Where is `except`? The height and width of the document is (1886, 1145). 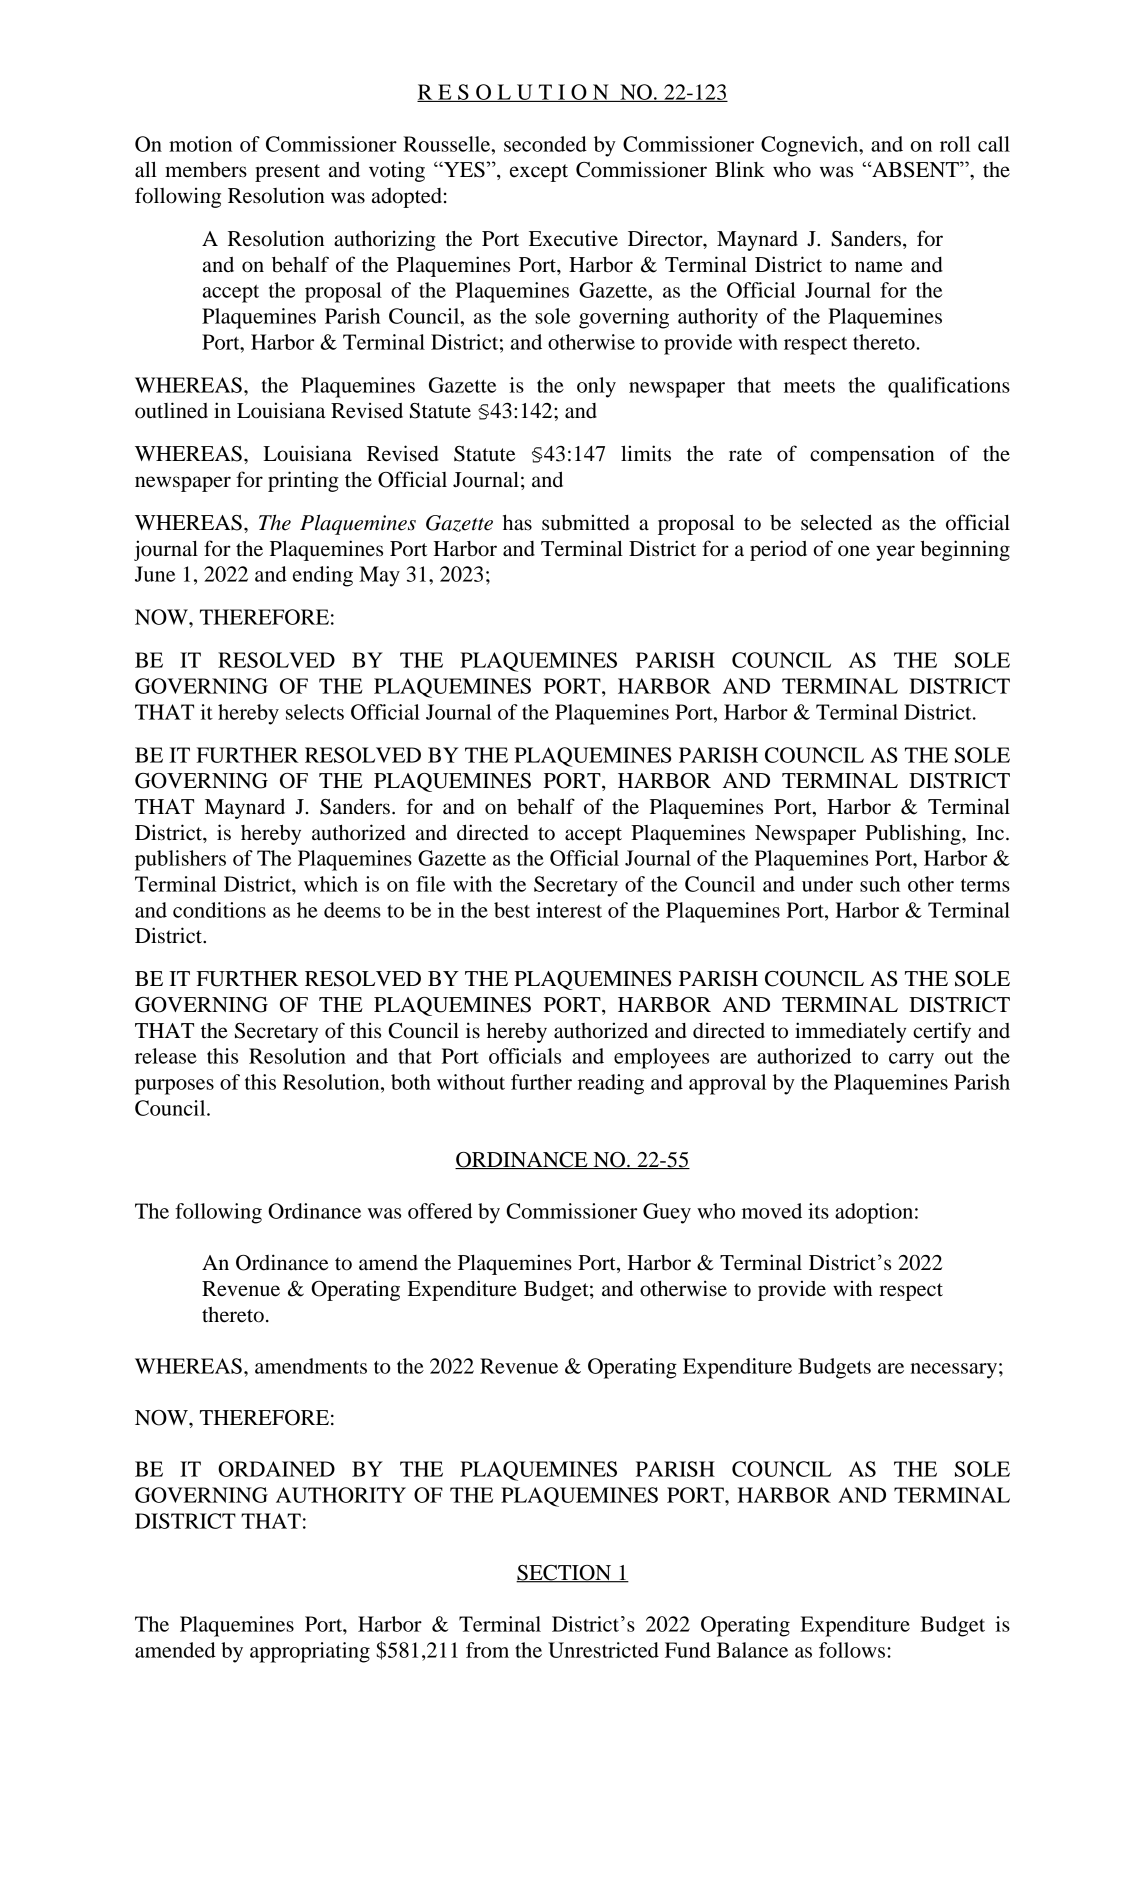
except is located at coordinates (539, 173).
